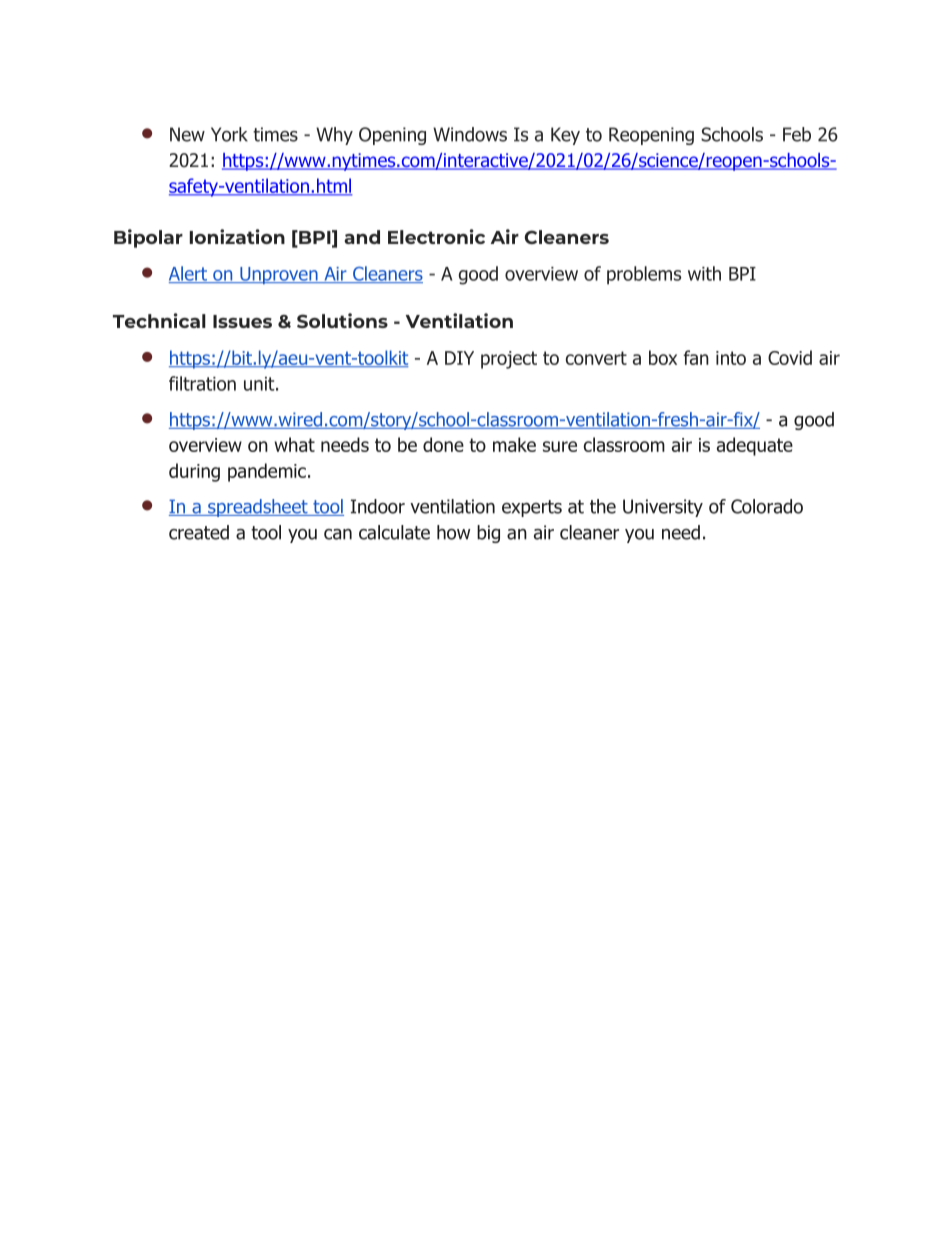 The image size is (952, 1233). Describe the element at coordinates (459, 358) in the screenshot. I see `DIY` at that location.
